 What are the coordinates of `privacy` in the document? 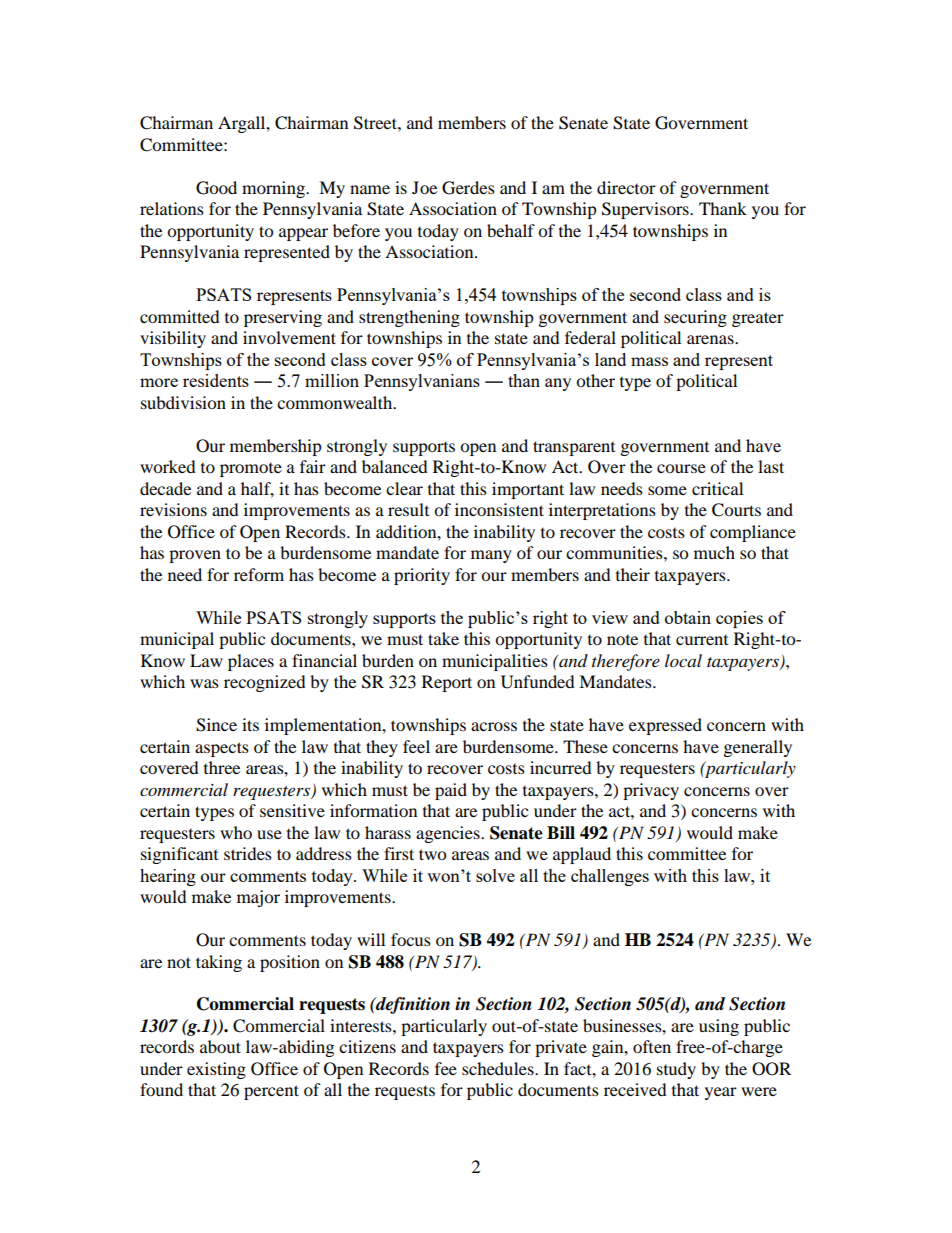 It's located at (651, 791).
